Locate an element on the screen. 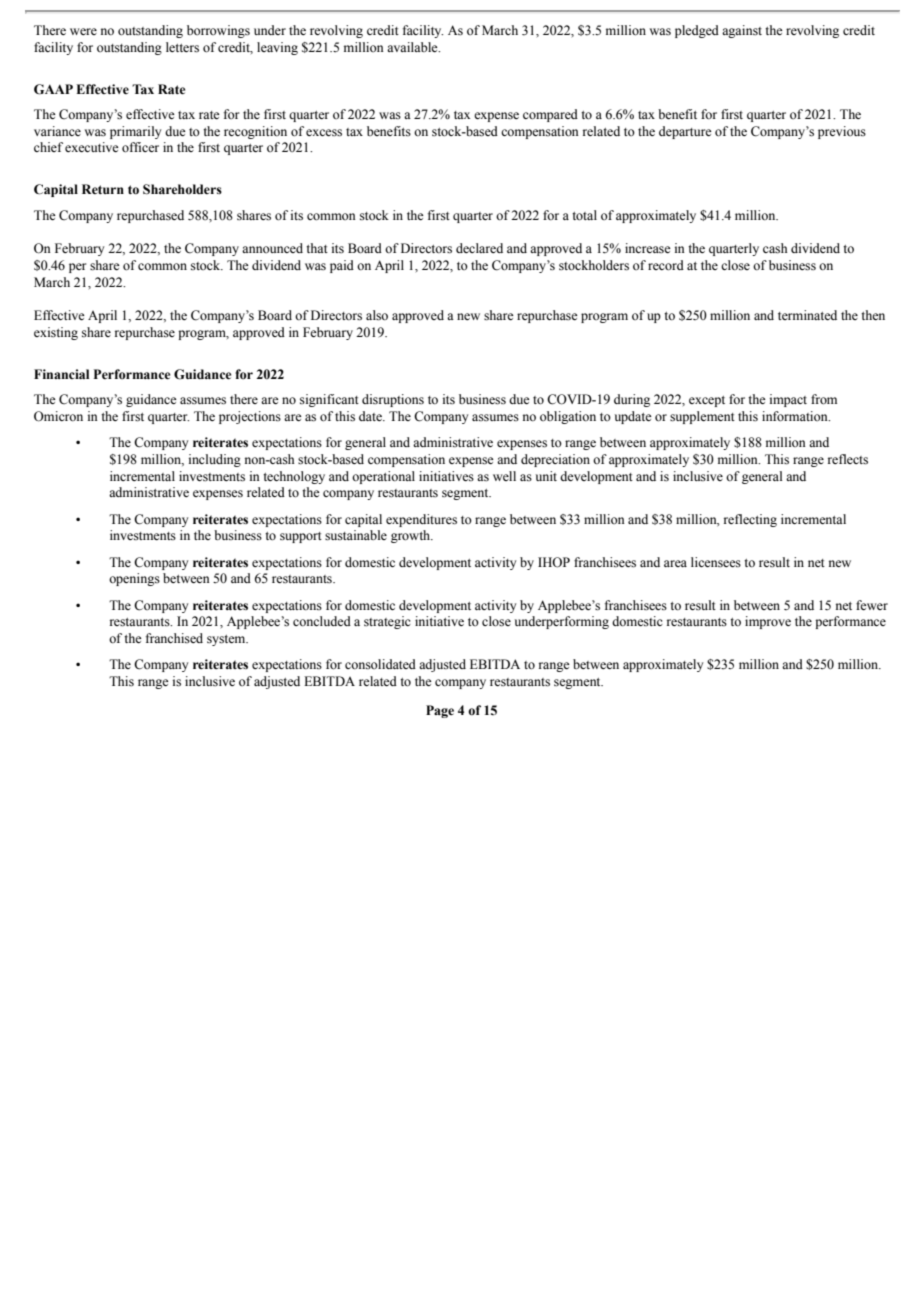  letters is located at coordinates (182, 47).
